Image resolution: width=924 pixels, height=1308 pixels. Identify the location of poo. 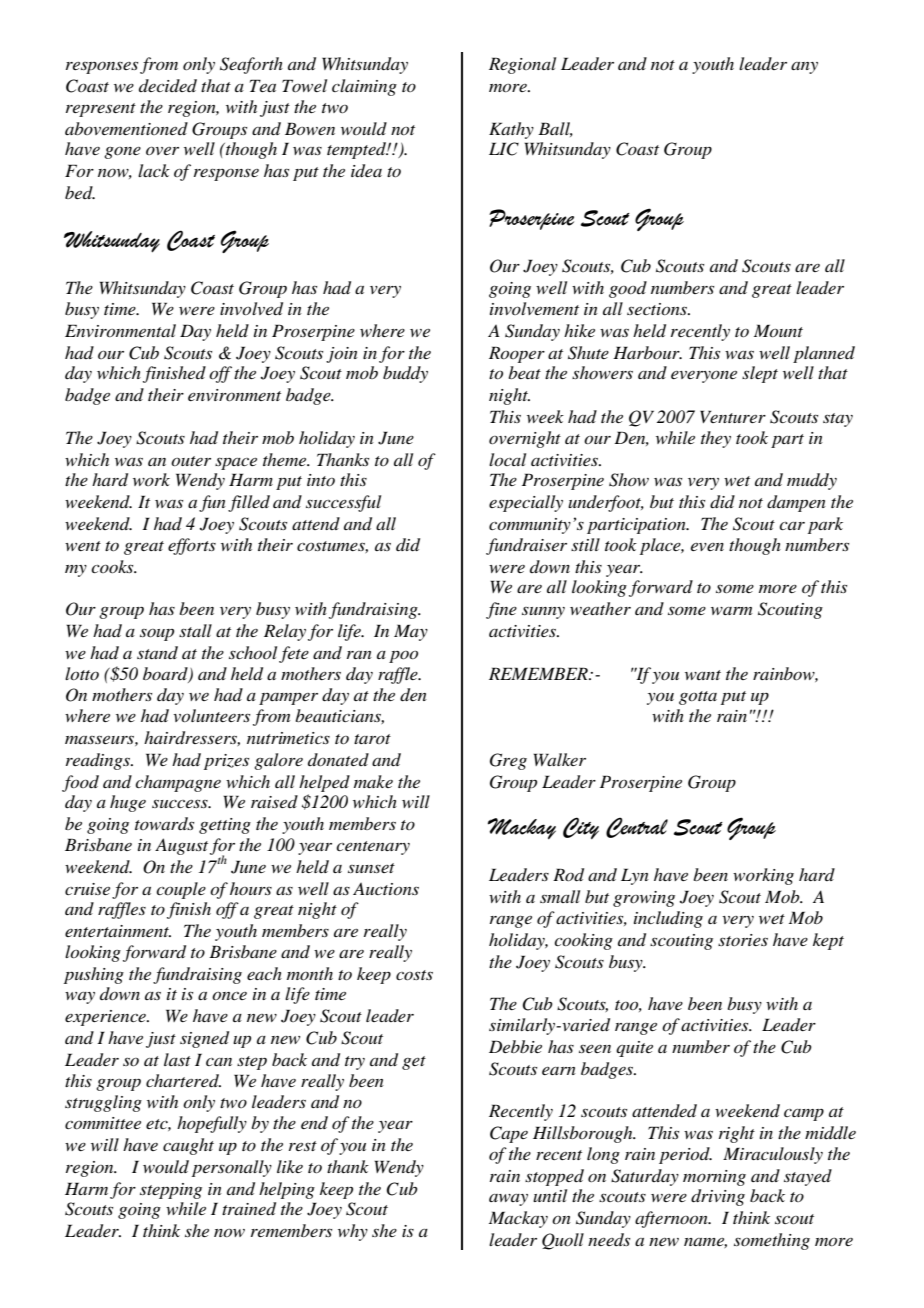
(403, 656).
